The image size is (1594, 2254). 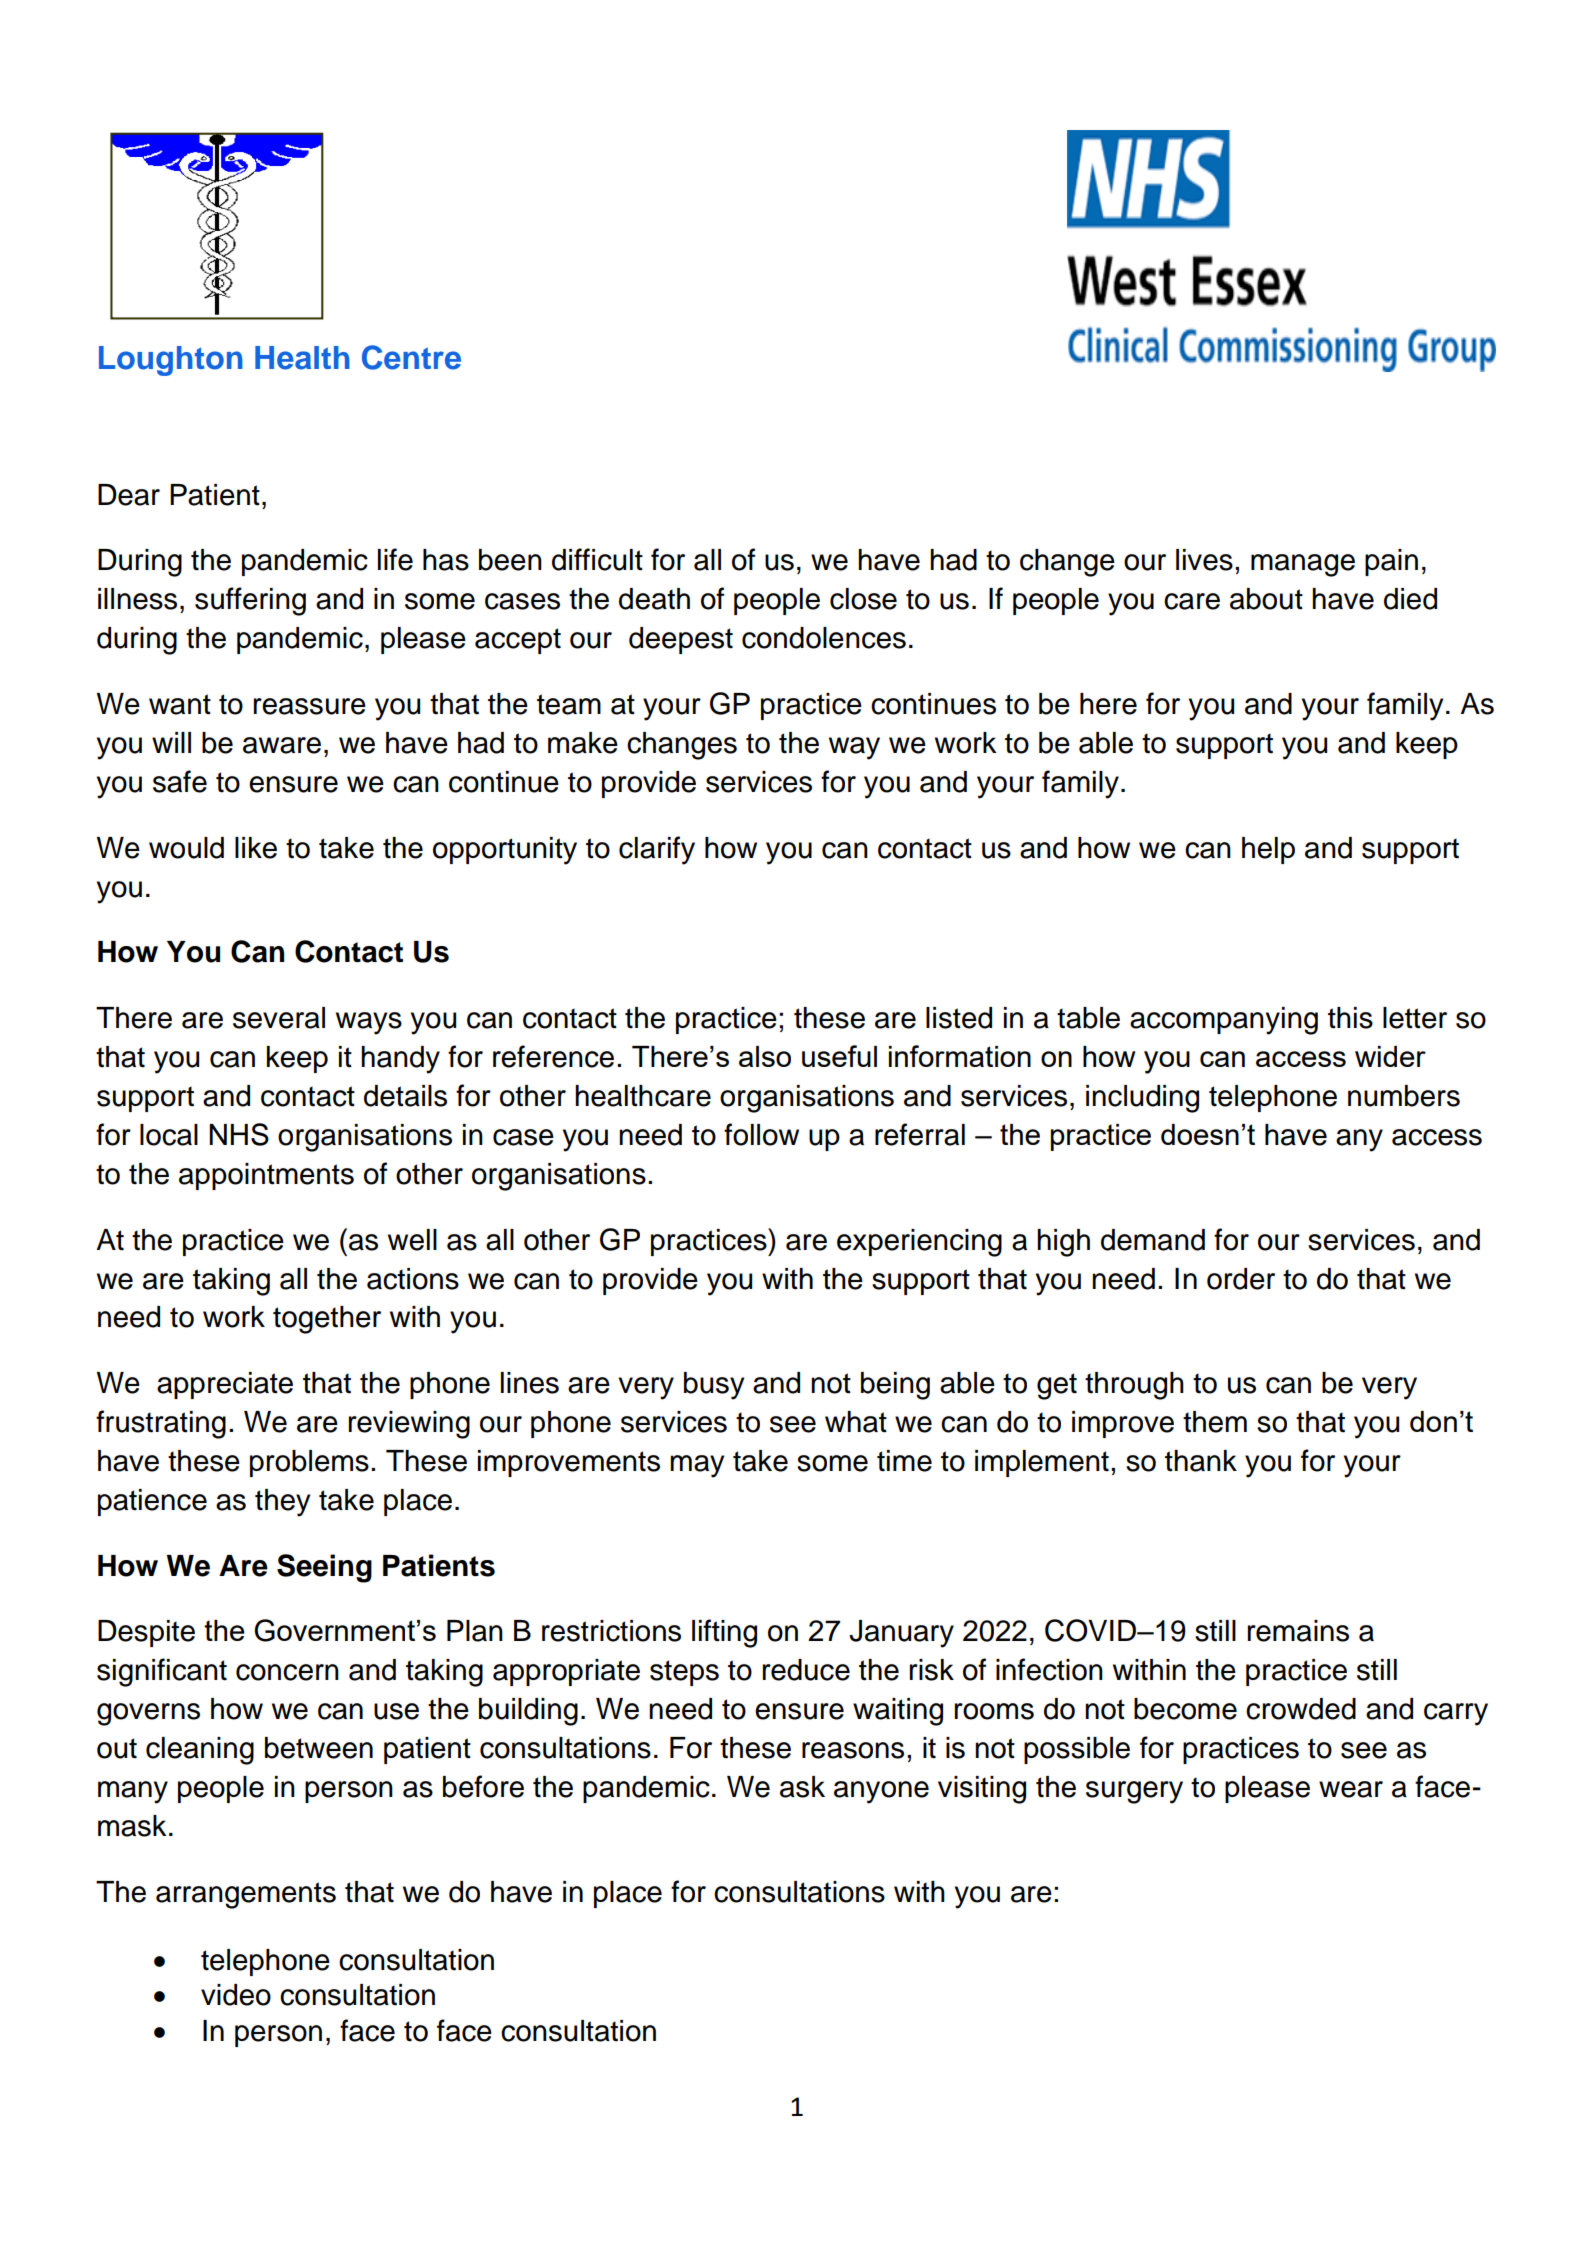 I want to click on like, so click(x=256, y=848).
